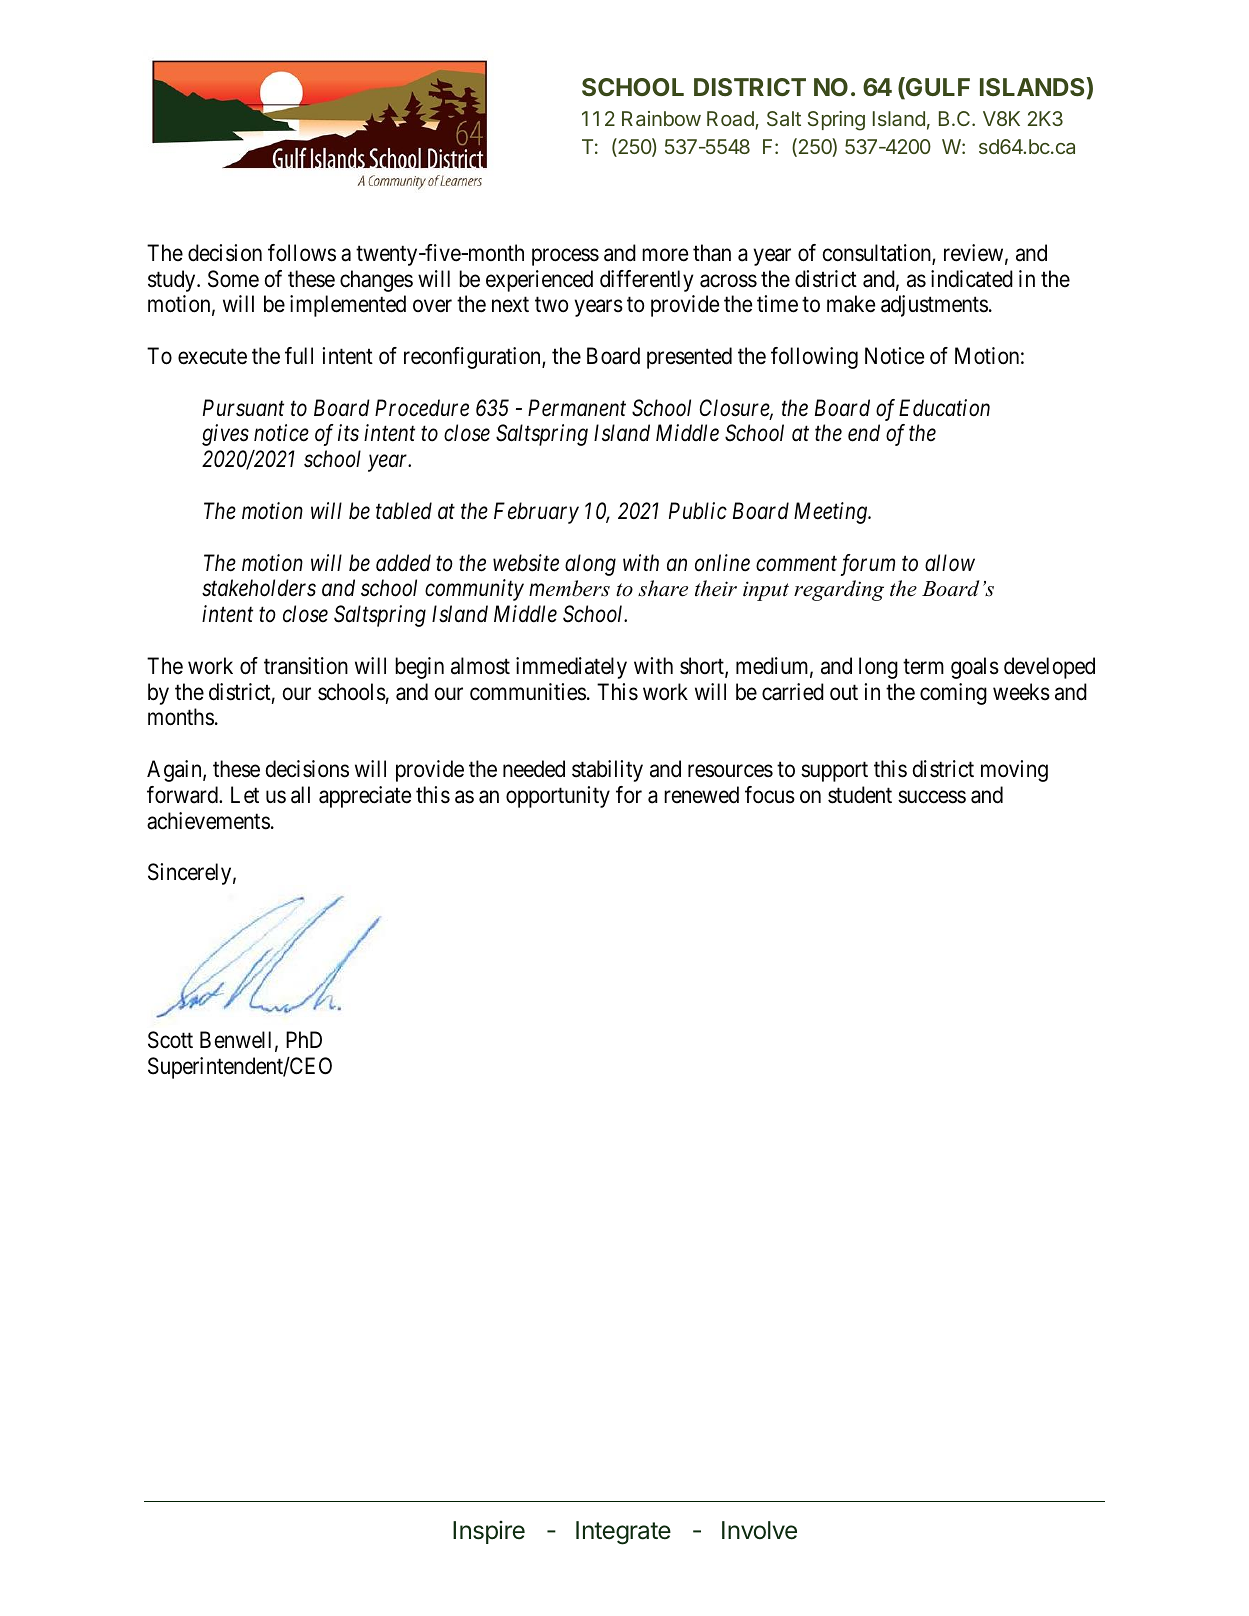  I want to click on follows, so click(302, 253).
